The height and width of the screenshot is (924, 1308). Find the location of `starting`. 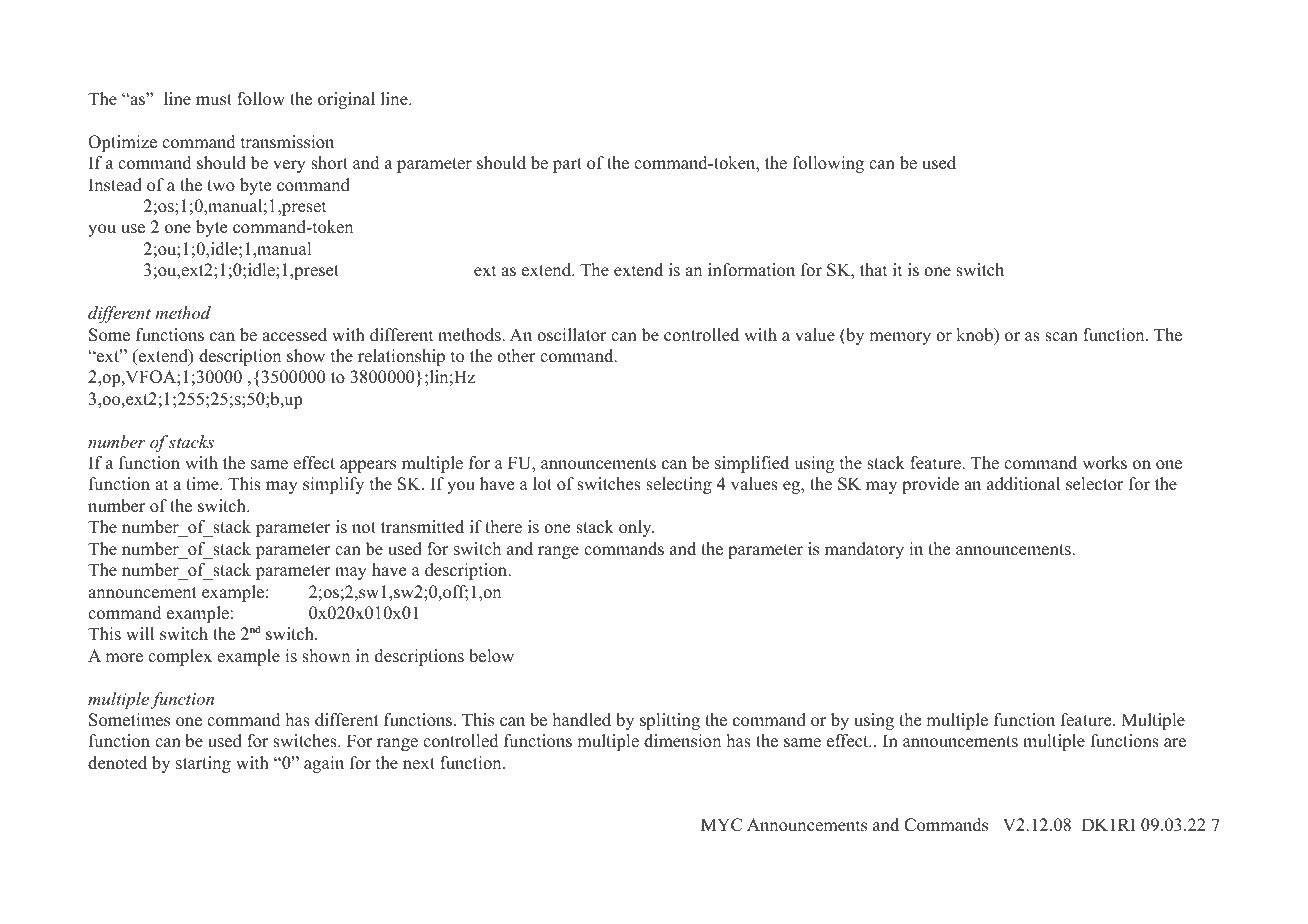

starting is located at coordinates (203, 764).
